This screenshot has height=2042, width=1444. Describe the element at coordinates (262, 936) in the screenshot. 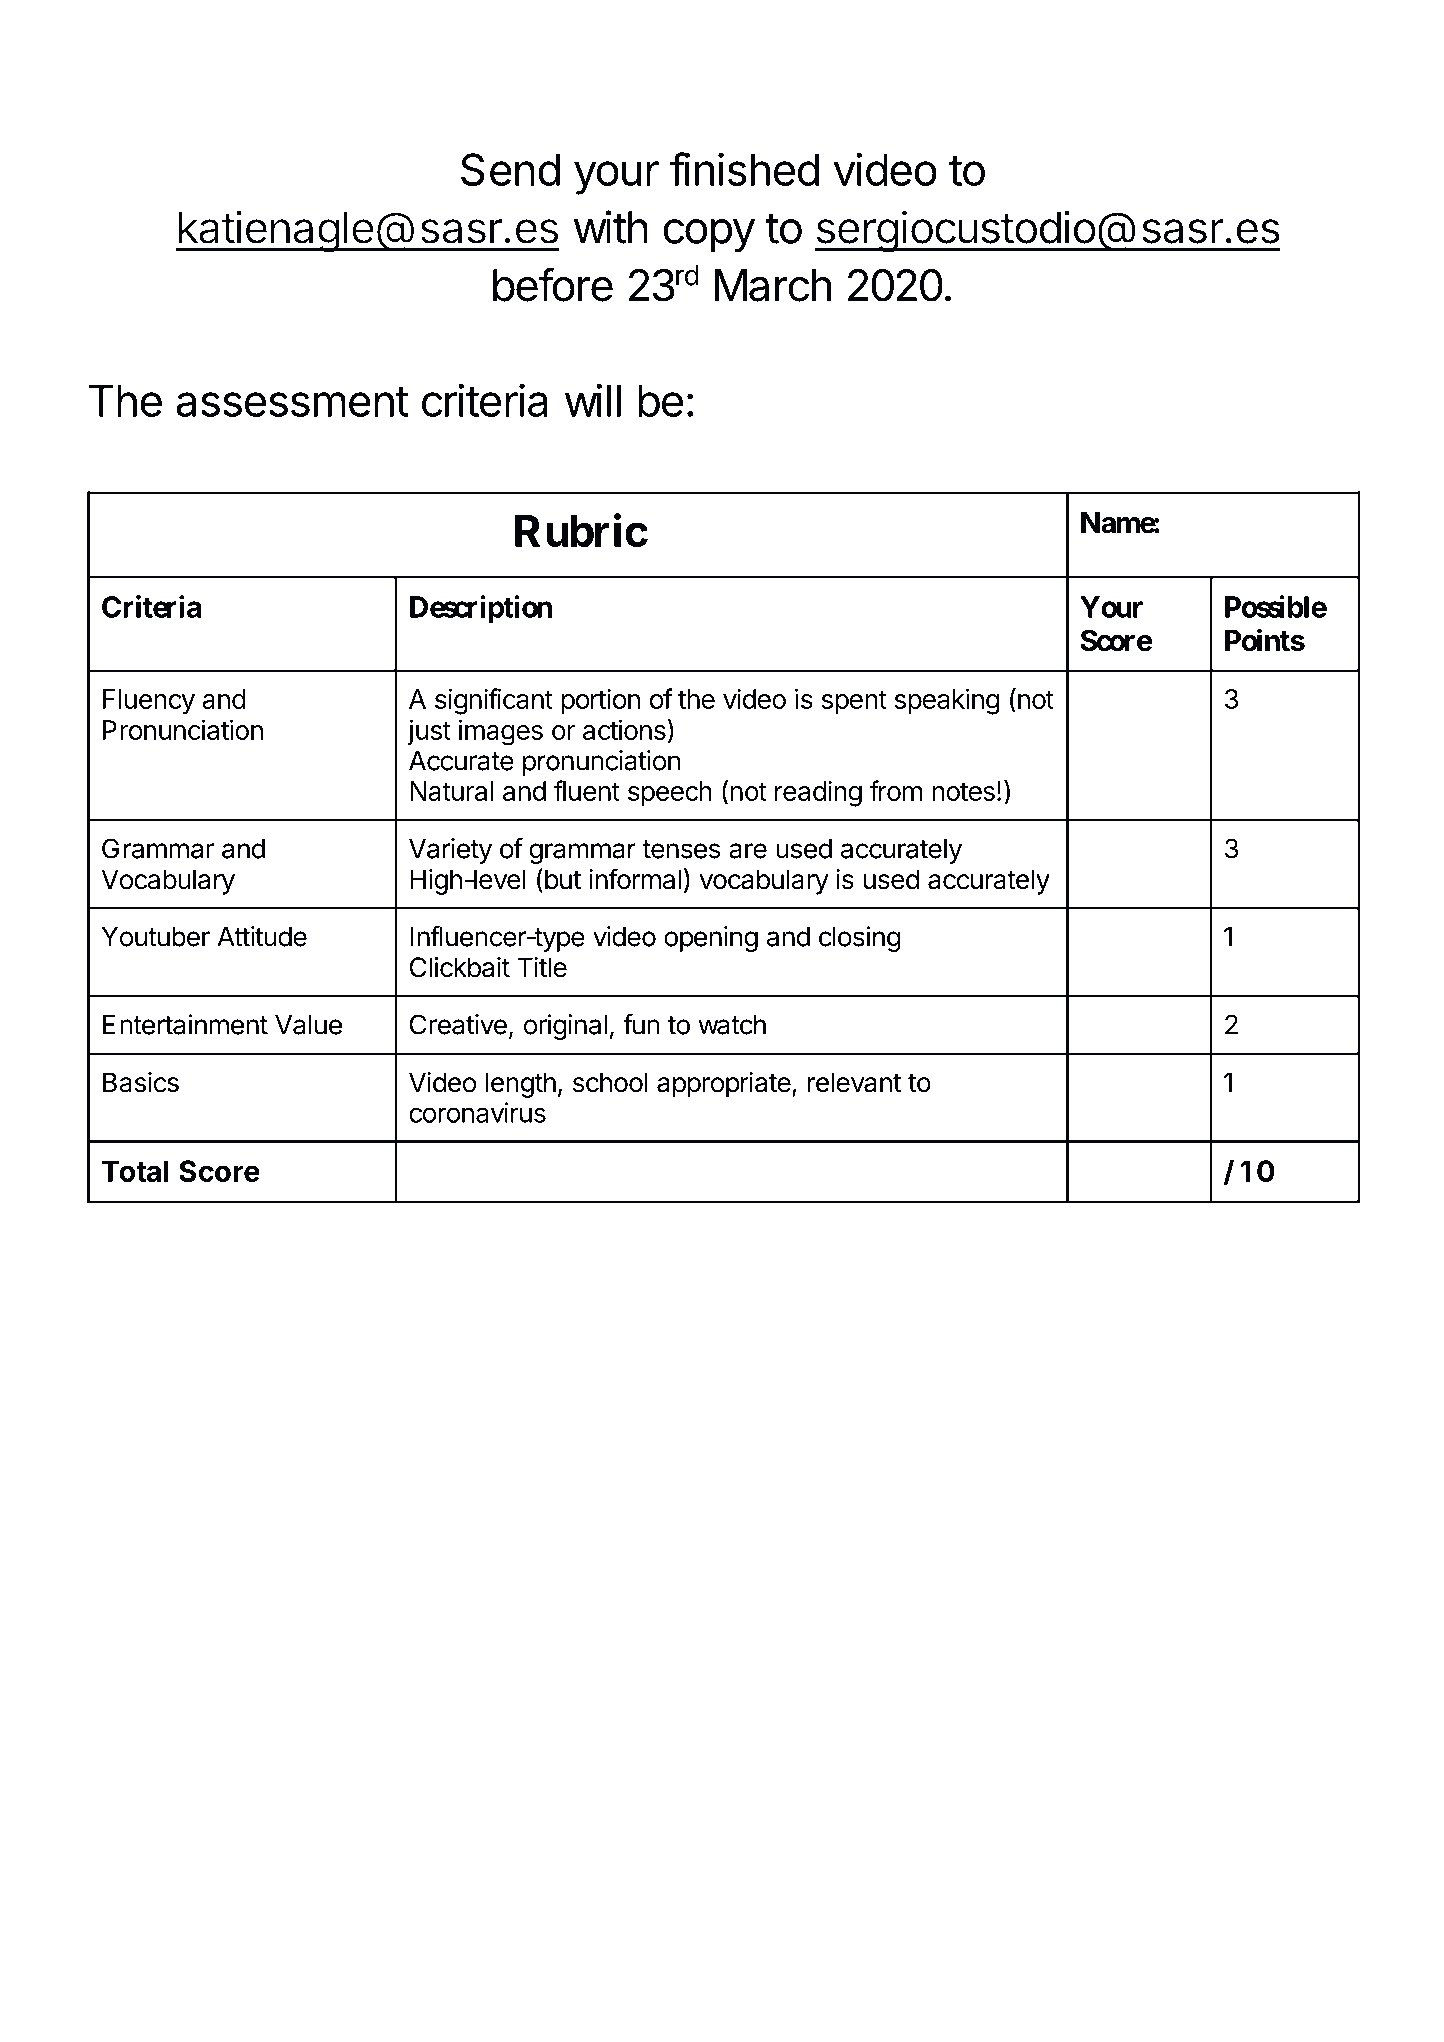

I see `Attitude` at that location.
